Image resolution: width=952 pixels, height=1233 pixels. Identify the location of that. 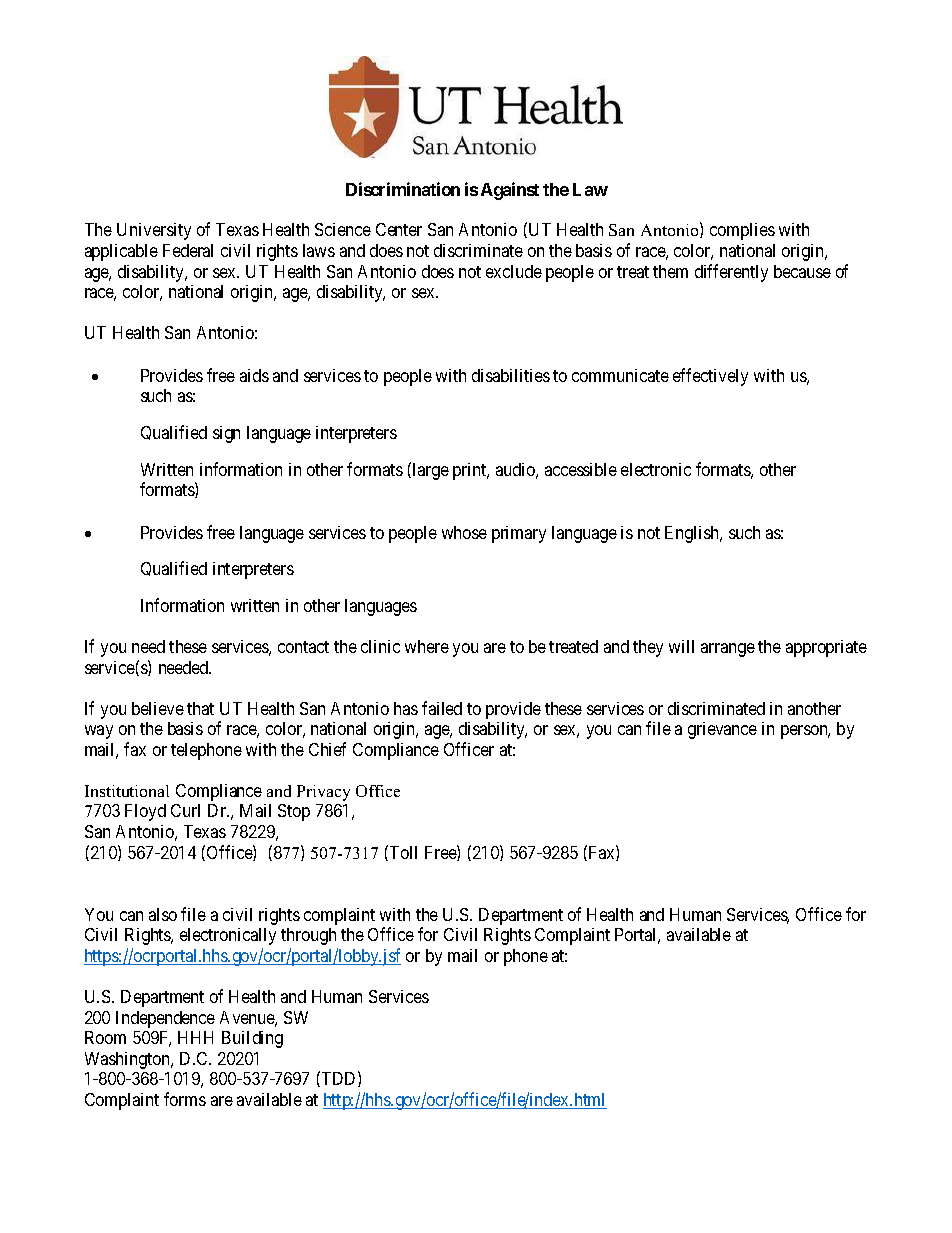
(200, 708).
